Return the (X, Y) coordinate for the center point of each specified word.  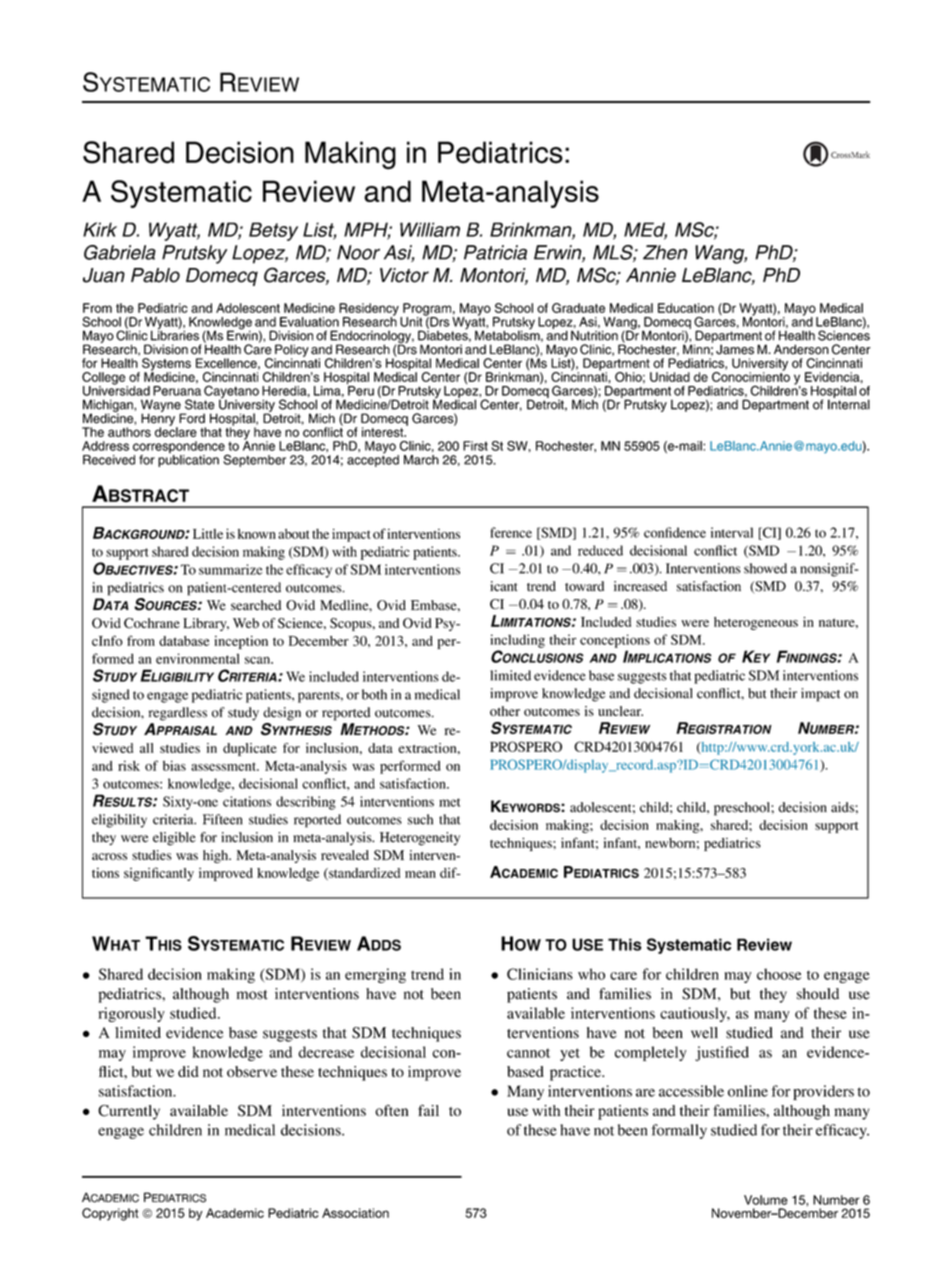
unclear (620, 711)
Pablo (155, 275)
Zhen (665, 252)
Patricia (495, 252)
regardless (178, 714)
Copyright (110, 1214)
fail (428, 1110)
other (505, 711)
